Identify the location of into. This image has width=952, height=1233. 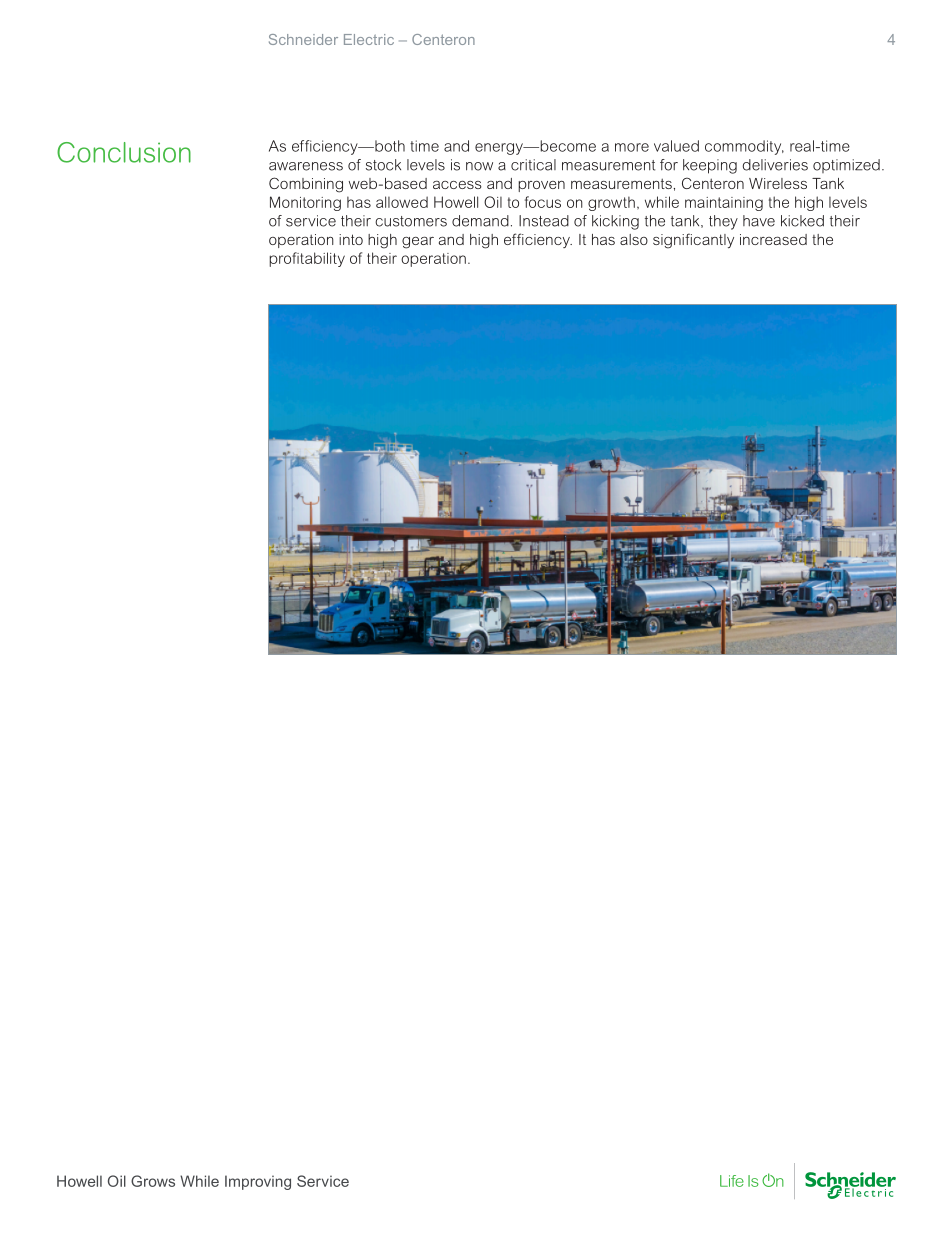
(351, 239).
